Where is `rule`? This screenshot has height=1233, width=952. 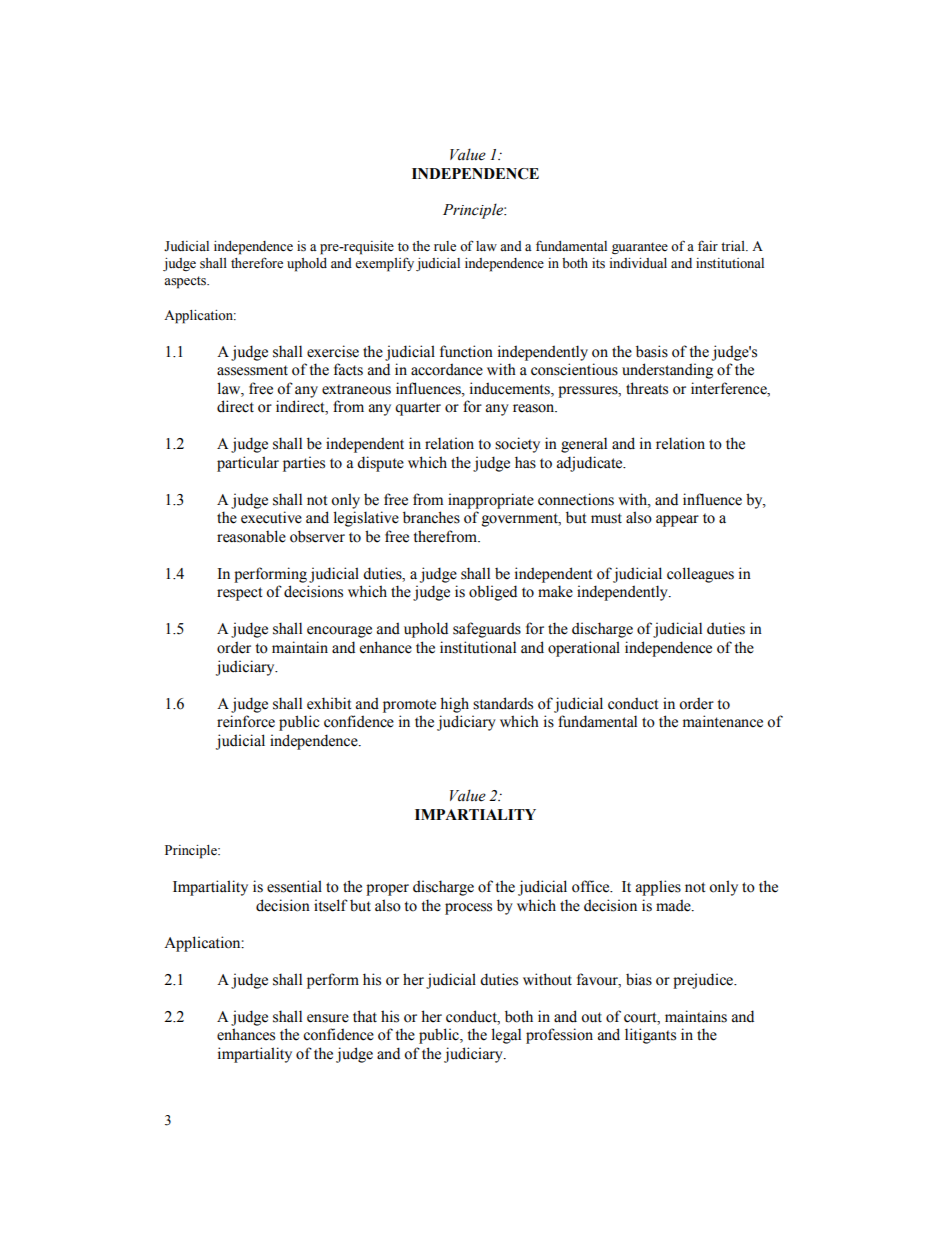
rule is located at coordinates (445, 246).
